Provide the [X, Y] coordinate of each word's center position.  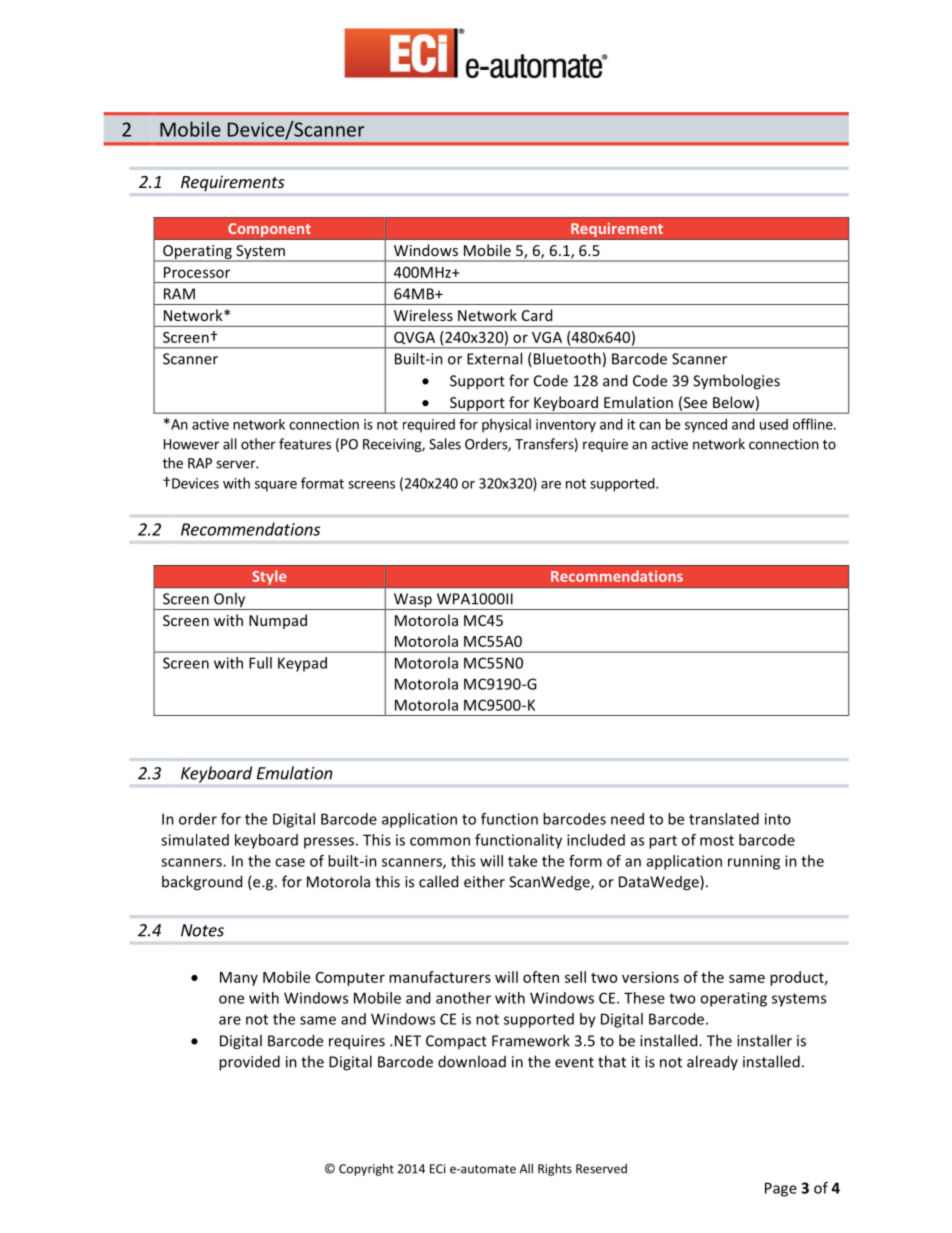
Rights [555, 1169]
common [440, 841]
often [541, 977]
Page [781, 1189]
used [774, 424]
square [276, 486]
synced [706, 425]
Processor [197, 272]
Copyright [366, 1169]
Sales [445, 444]
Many [239, 979]
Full [260, 663]
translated [724, 819]
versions [650, 977]
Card [537, 315]
